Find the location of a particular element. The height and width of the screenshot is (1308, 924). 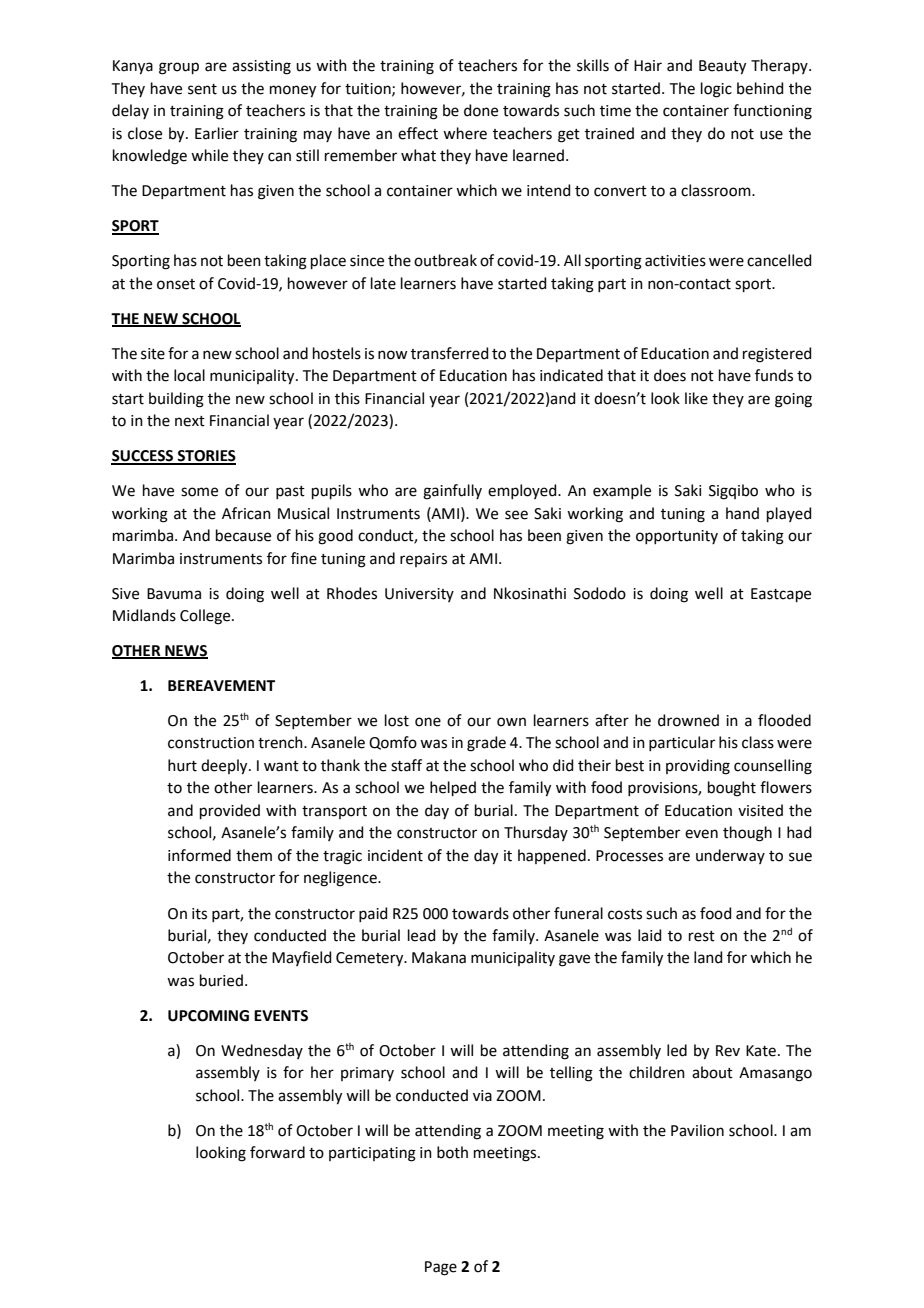

transferred is located at coordinates (450, 353).
